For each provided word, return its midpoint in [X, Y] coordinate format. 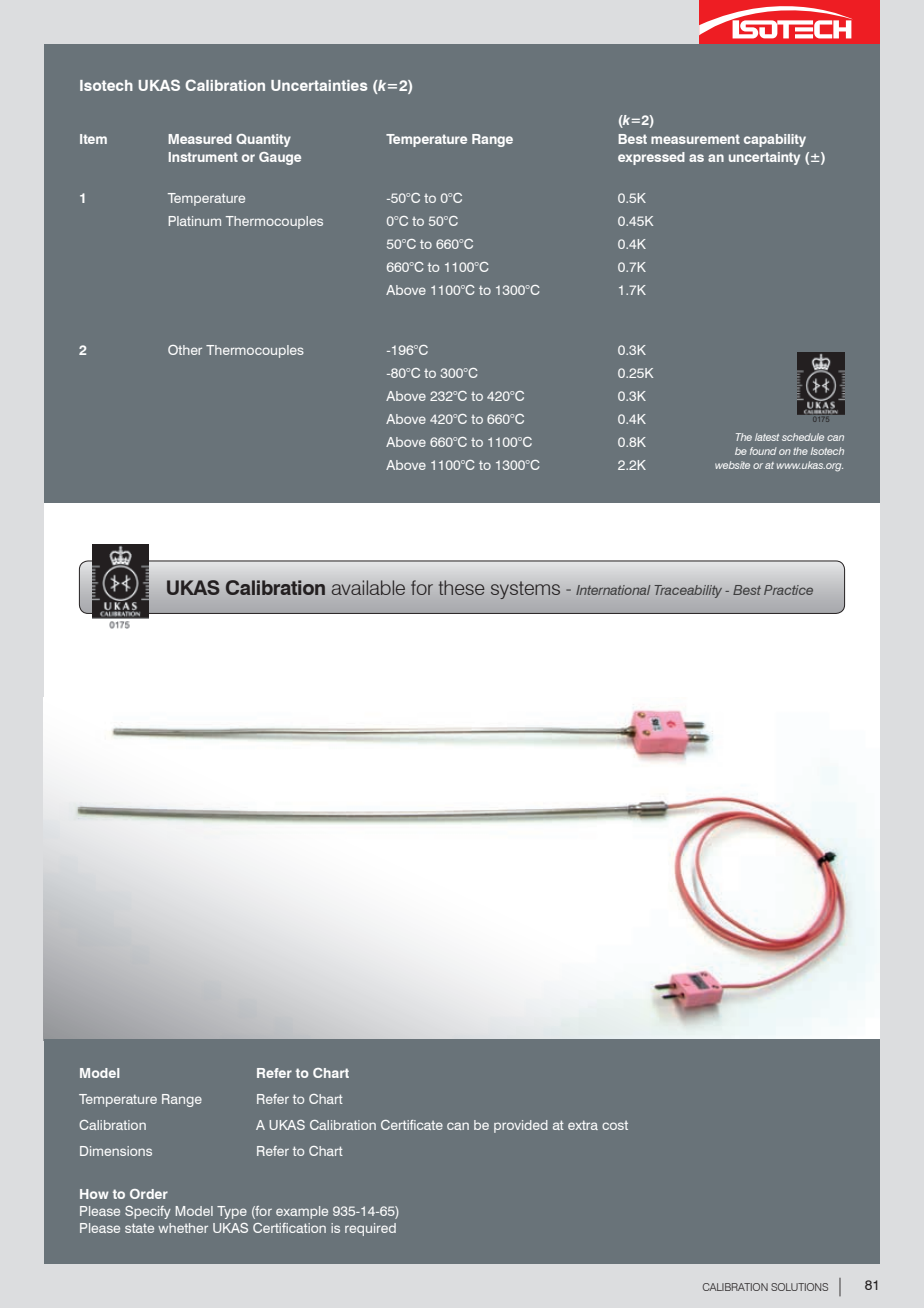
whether [183, 1228]
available [368, 587]
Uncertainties [319, 85]
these [461, 587]
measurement [695, 139]
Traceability [688, 591]
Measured [200, 139]
